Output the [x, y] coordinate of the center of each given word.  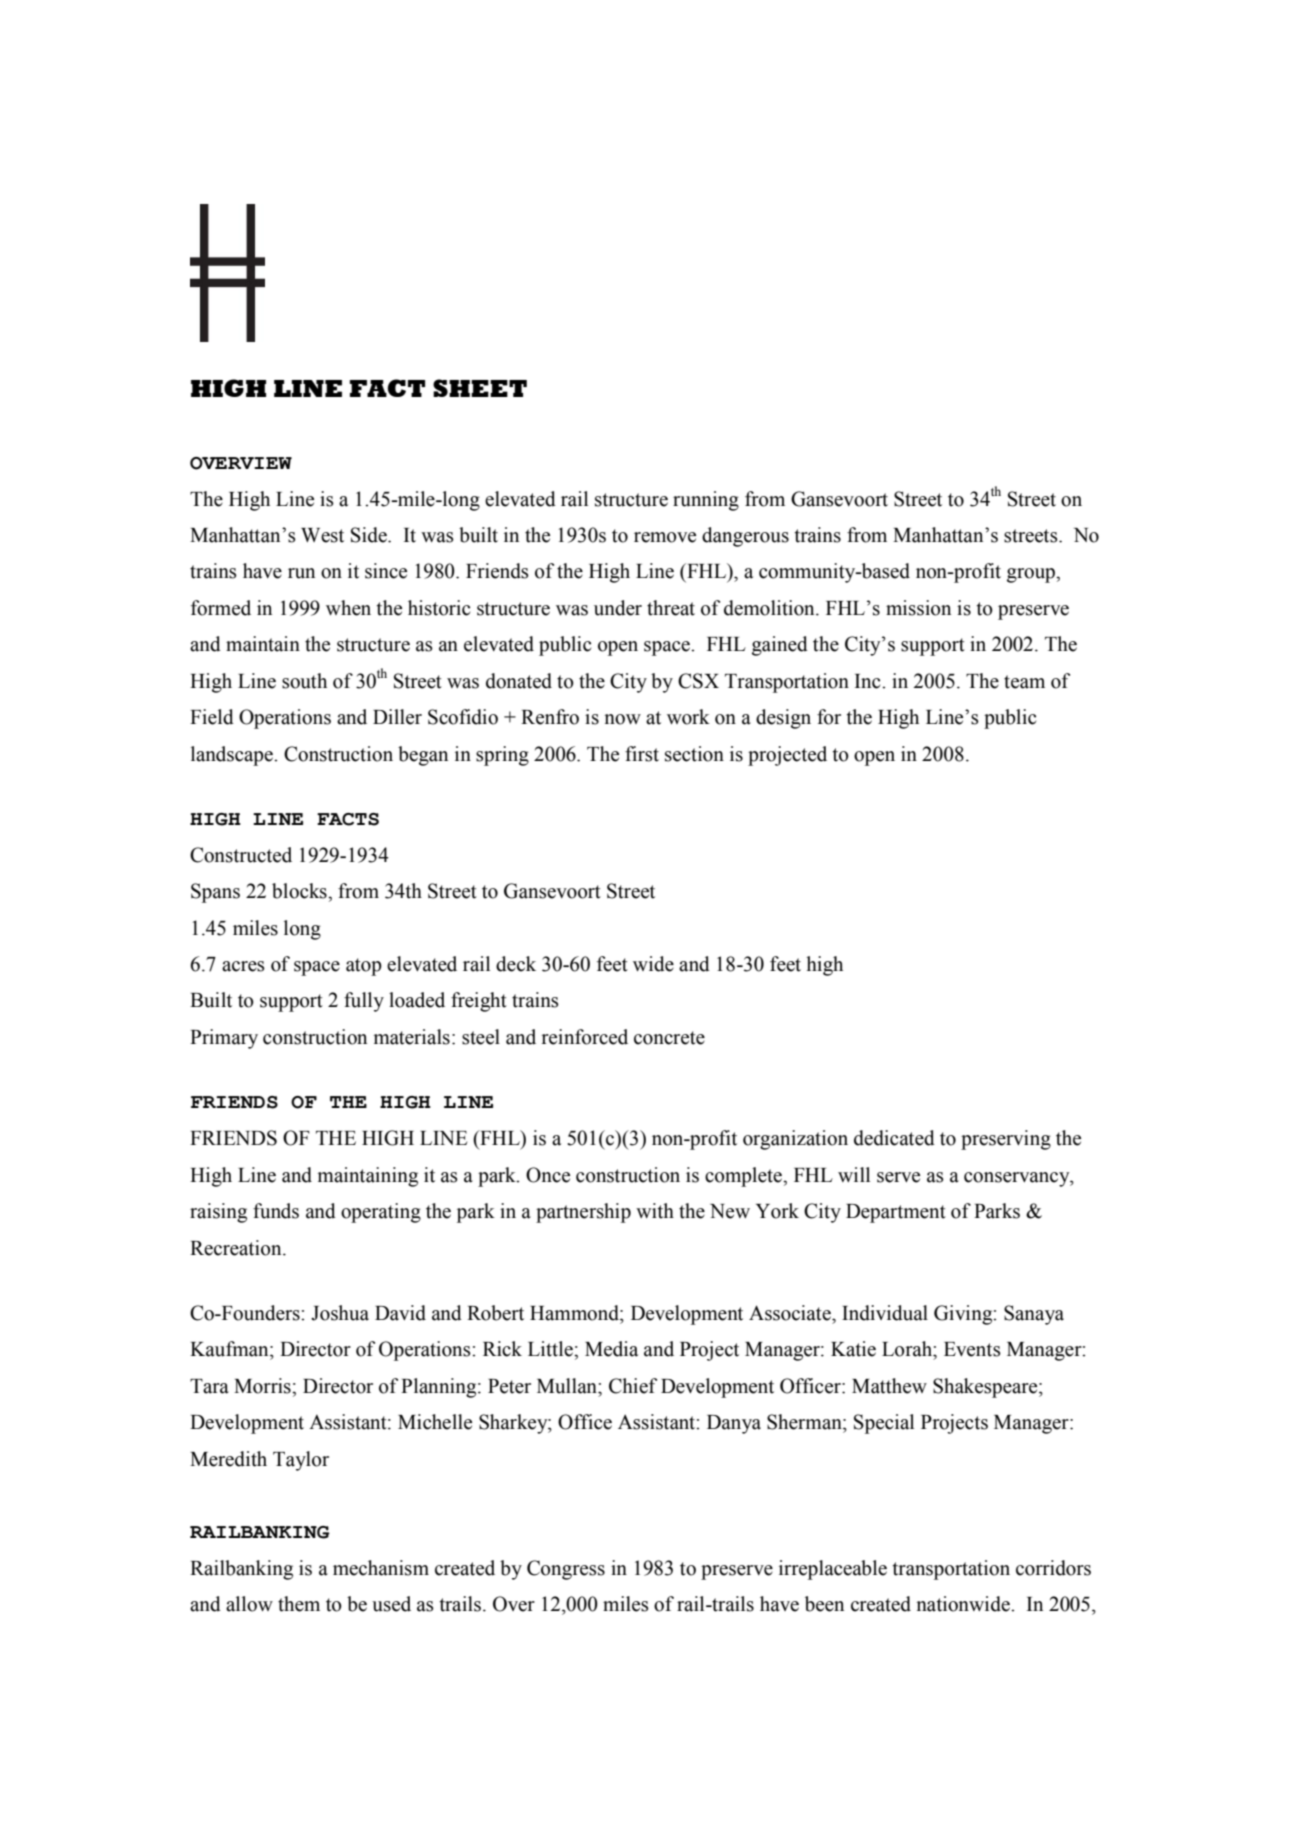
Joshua [340, 1313]
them [299, 1604]
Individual [885, 1313]
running [706, 501]
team [1024, 682]
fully [364, 1002]
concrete [669, 1038]
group [1032, 575]
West [322, 535]
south [304, 681]
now [622, 719]
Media [611, 1349]
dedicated [894, 1138]
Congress [566, 1570]
